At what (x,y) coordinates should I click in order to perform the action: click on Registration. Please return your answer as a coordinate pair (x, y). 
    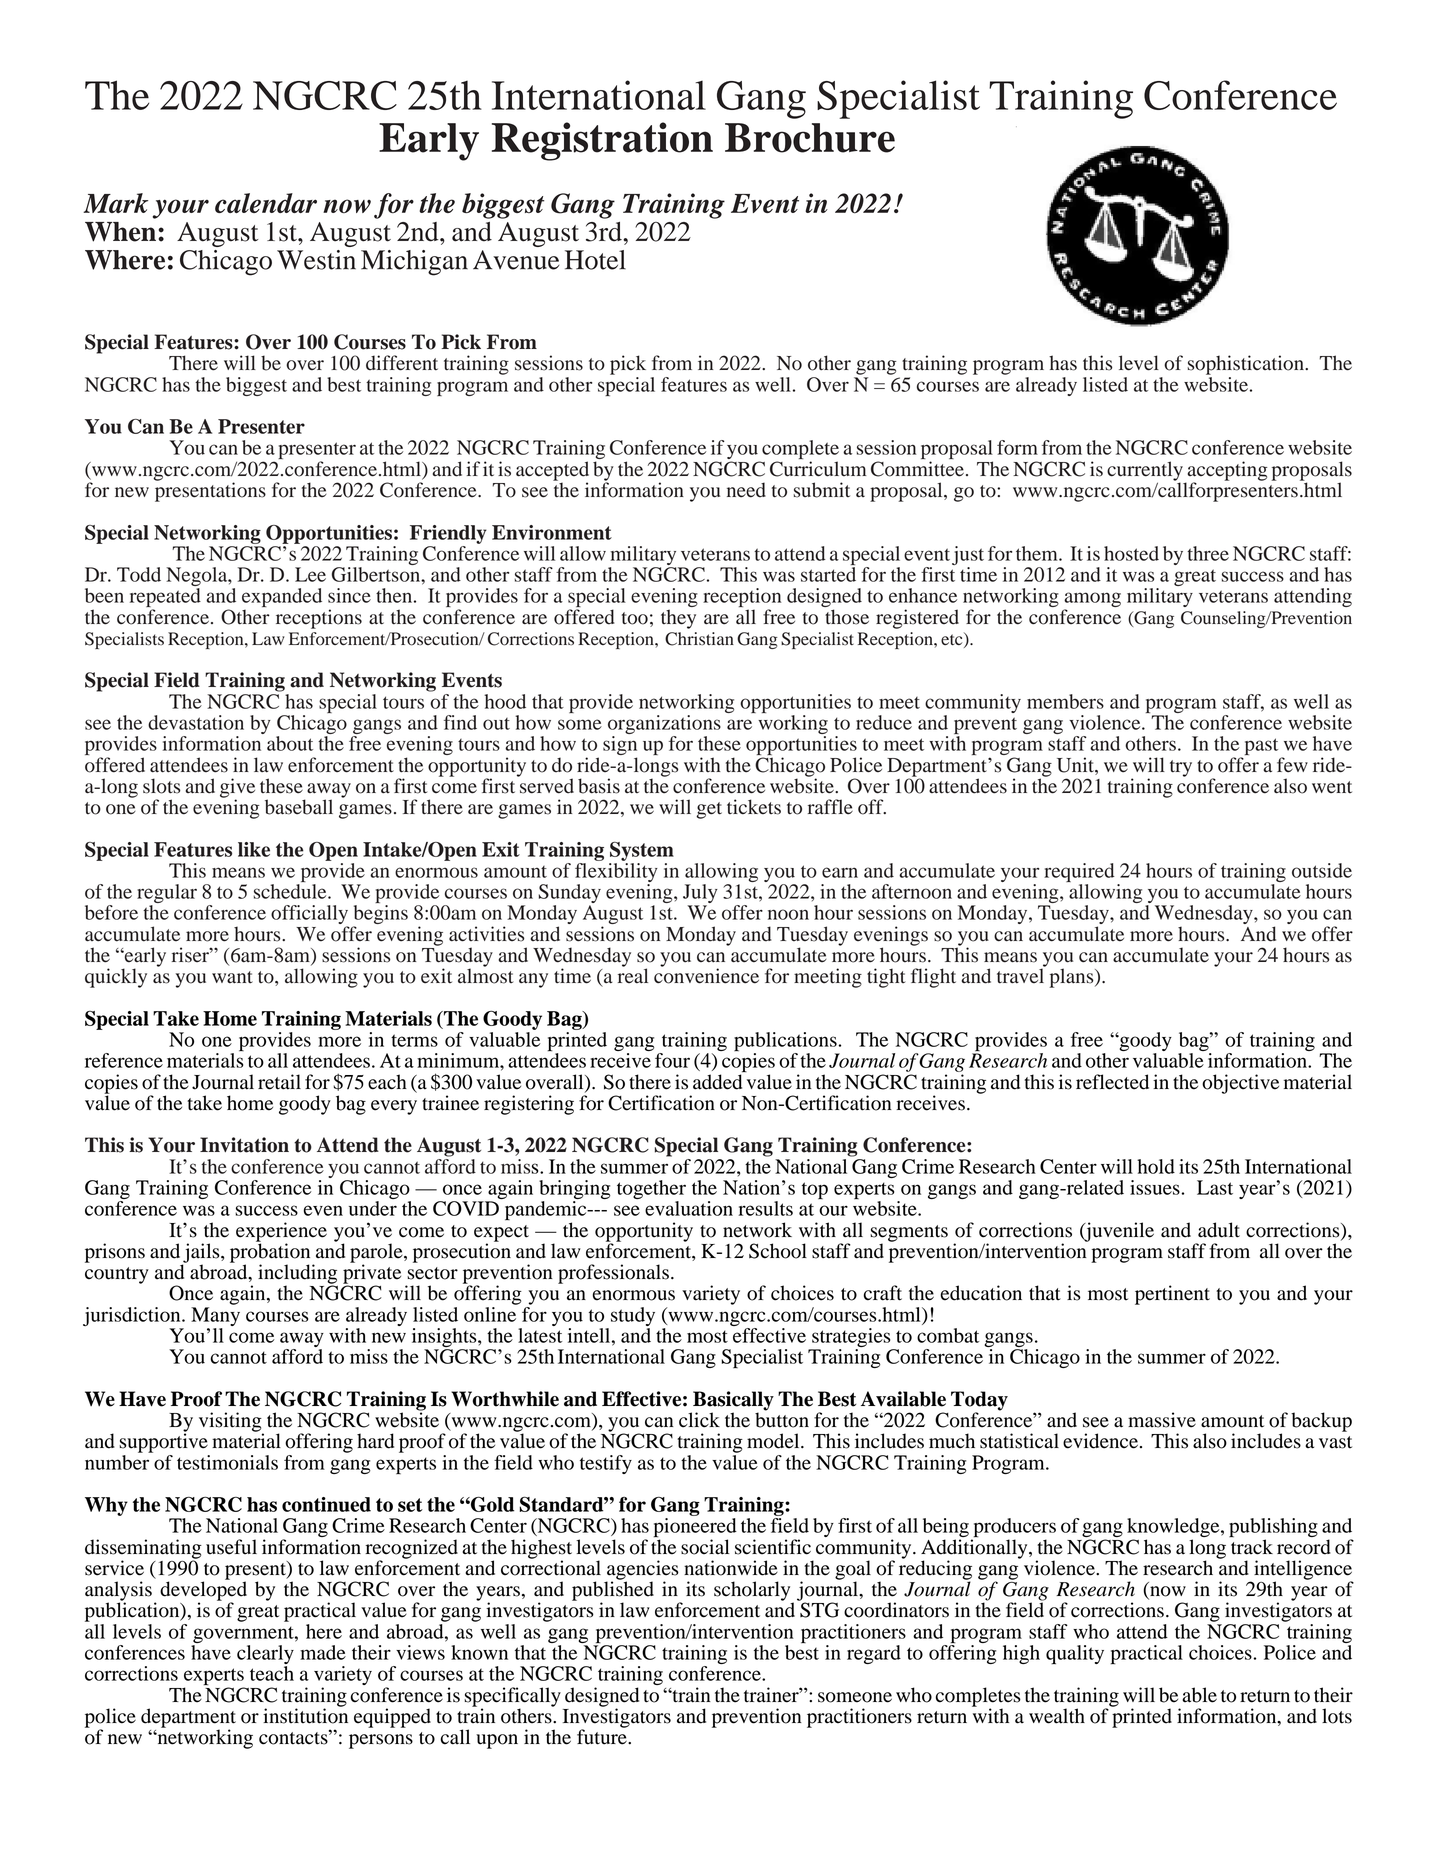
    Looking at the image, I should click on (602, 141).
